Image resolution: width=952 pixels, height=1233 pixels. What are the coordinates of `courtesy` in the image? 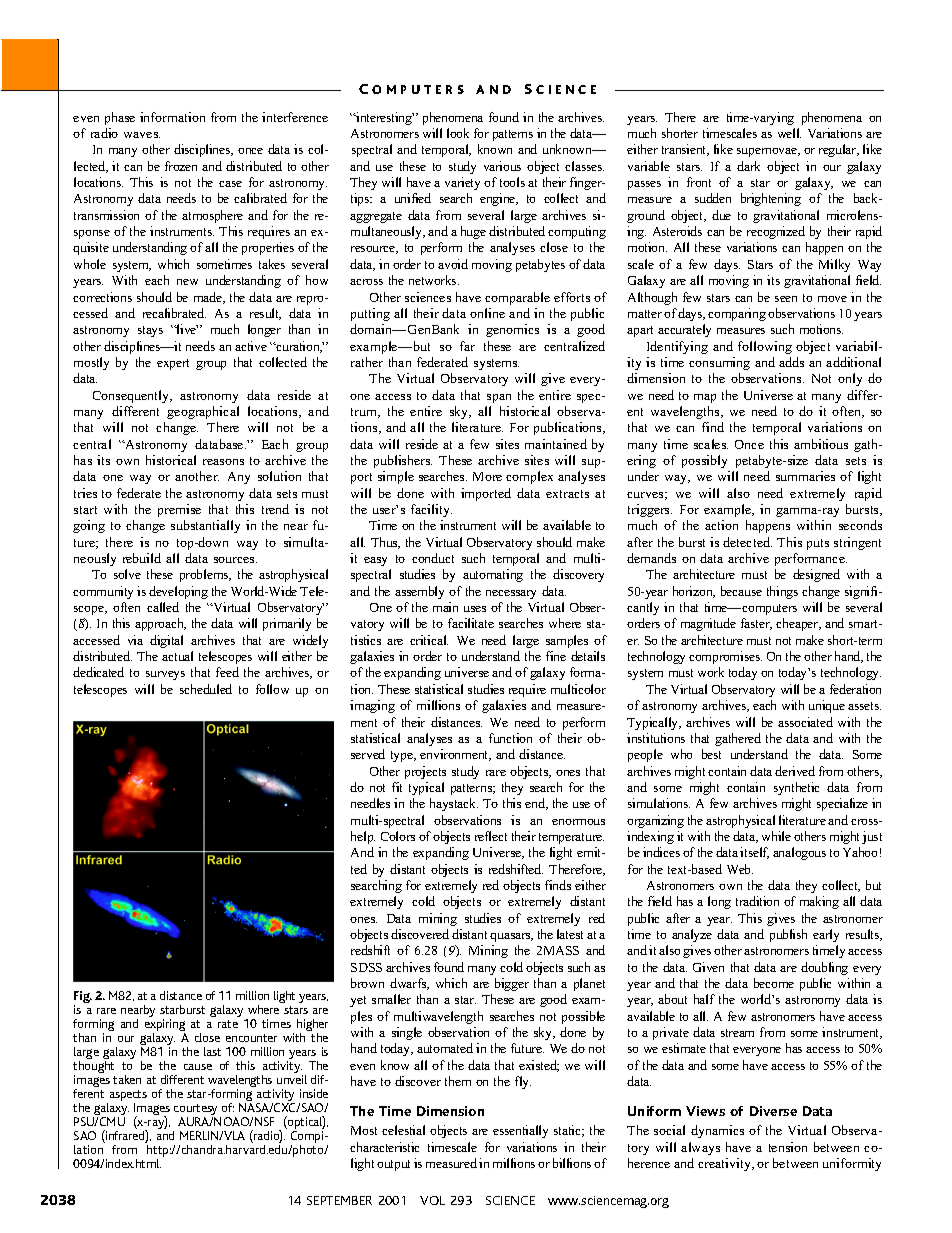 It's located at (197, 1111).
